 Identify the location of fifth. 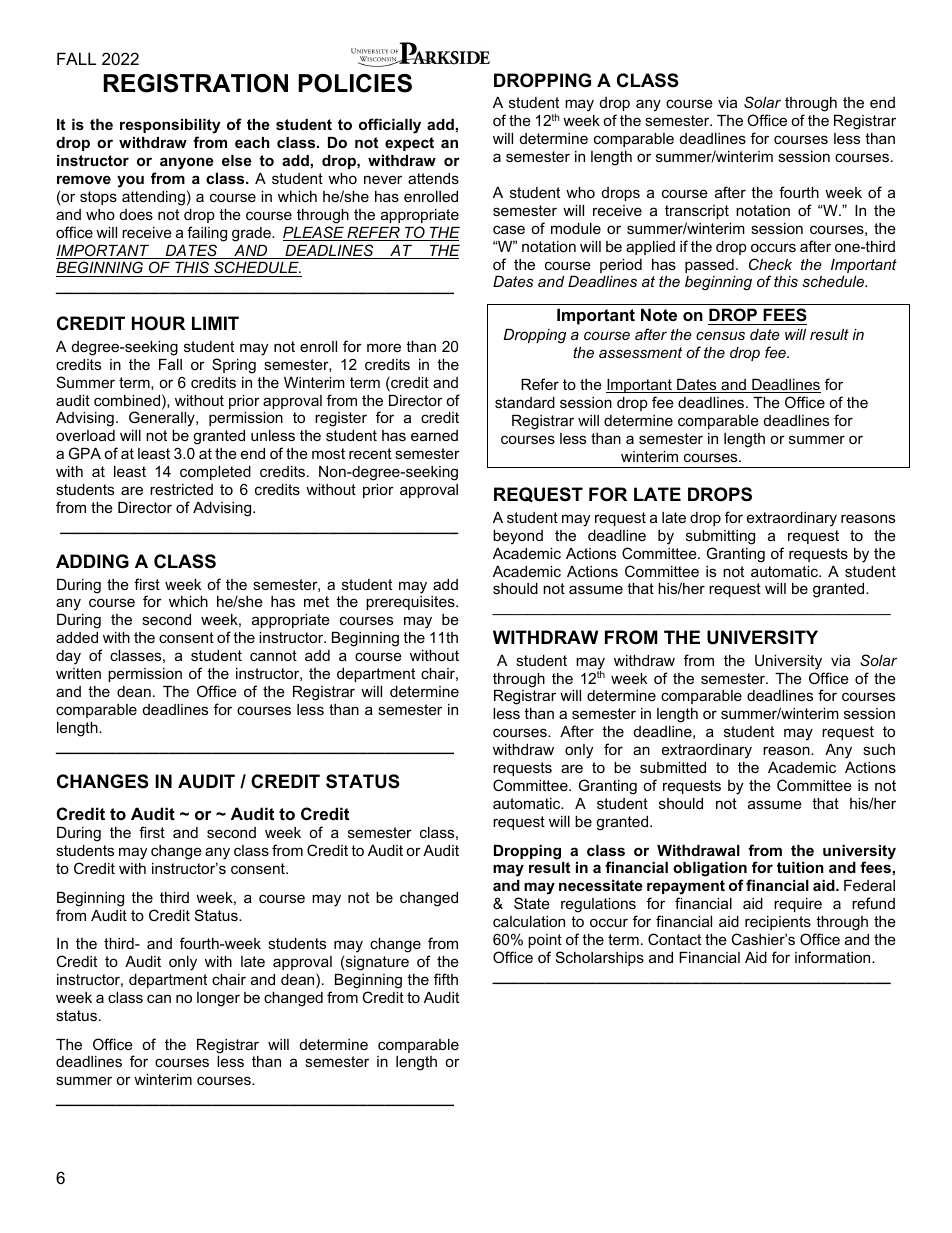
(446, 979).
